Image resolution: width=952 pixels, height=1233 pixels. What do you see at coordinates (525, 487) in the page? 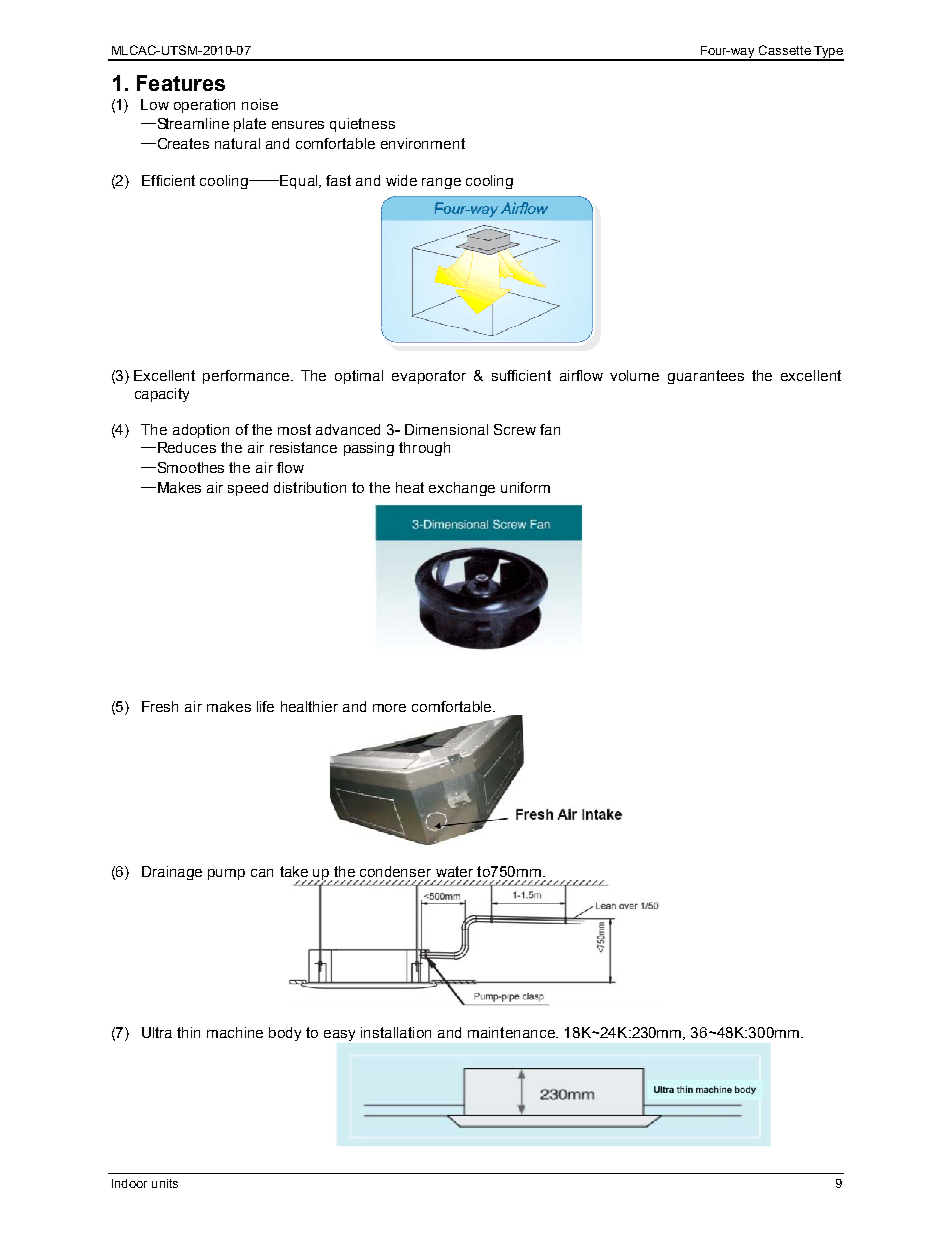
I see `uniform` at bounding box center [525, 487].
